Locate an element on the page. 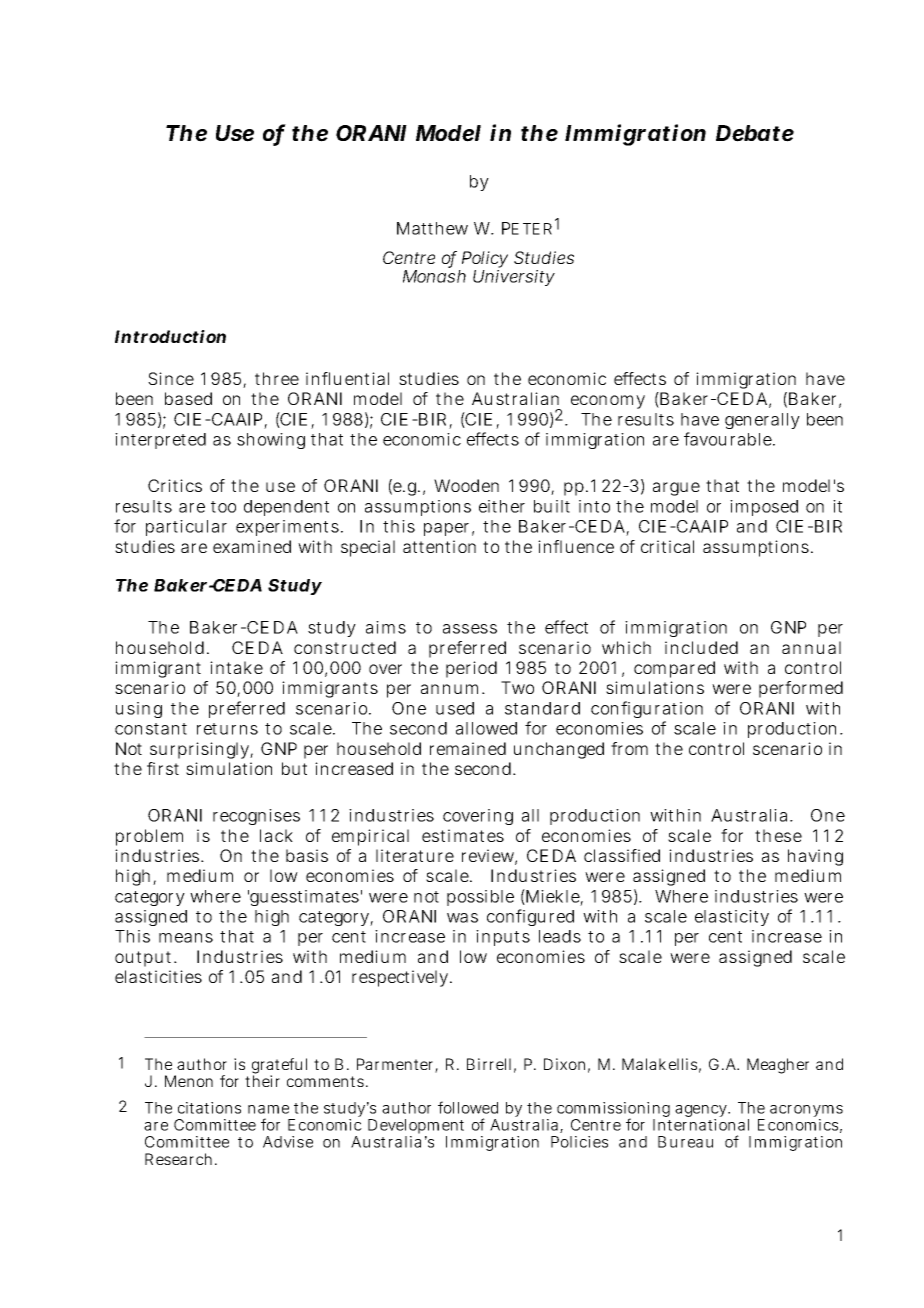  recognises is located at coordinates (256, 817).
